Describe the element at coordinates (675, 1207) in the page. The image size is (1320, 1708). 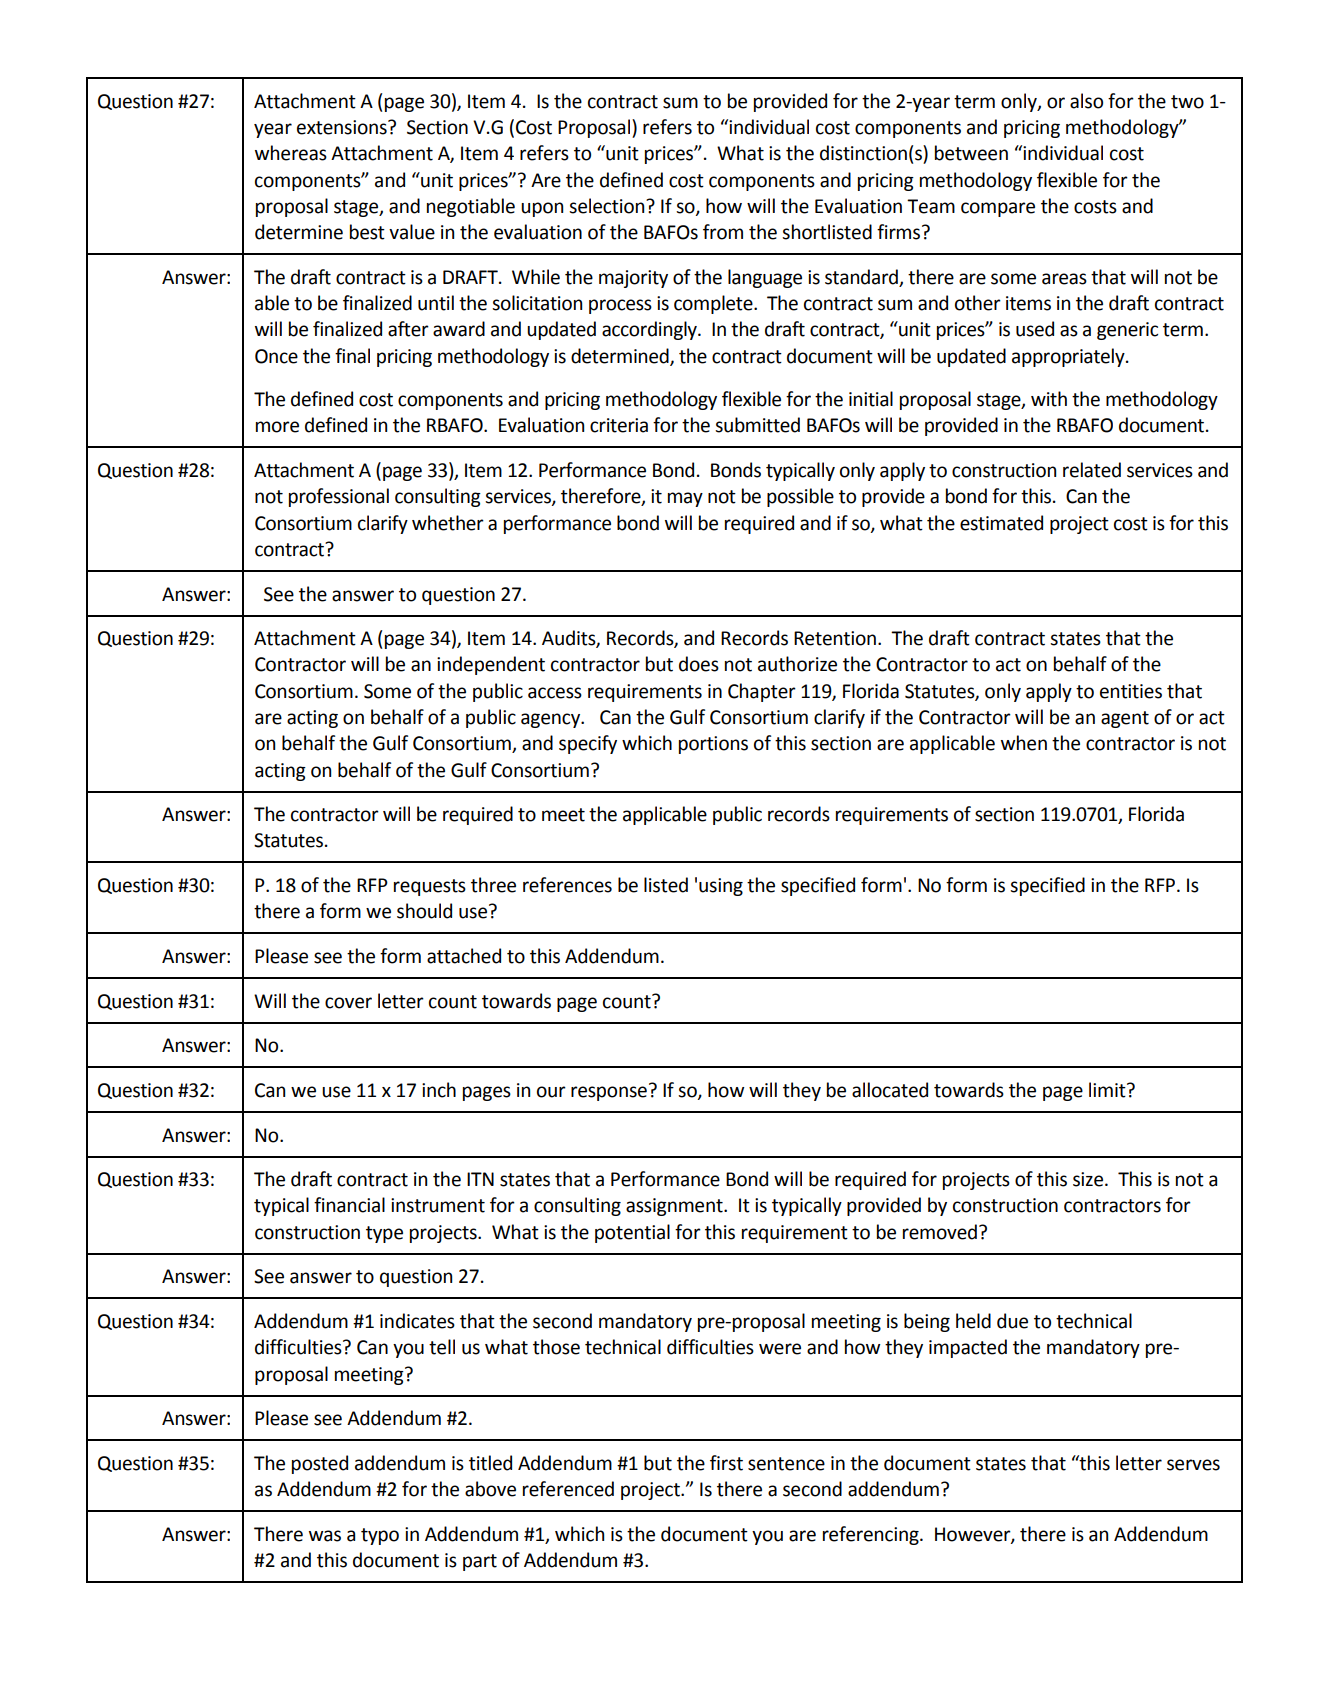
I see `assignment` at that location.
